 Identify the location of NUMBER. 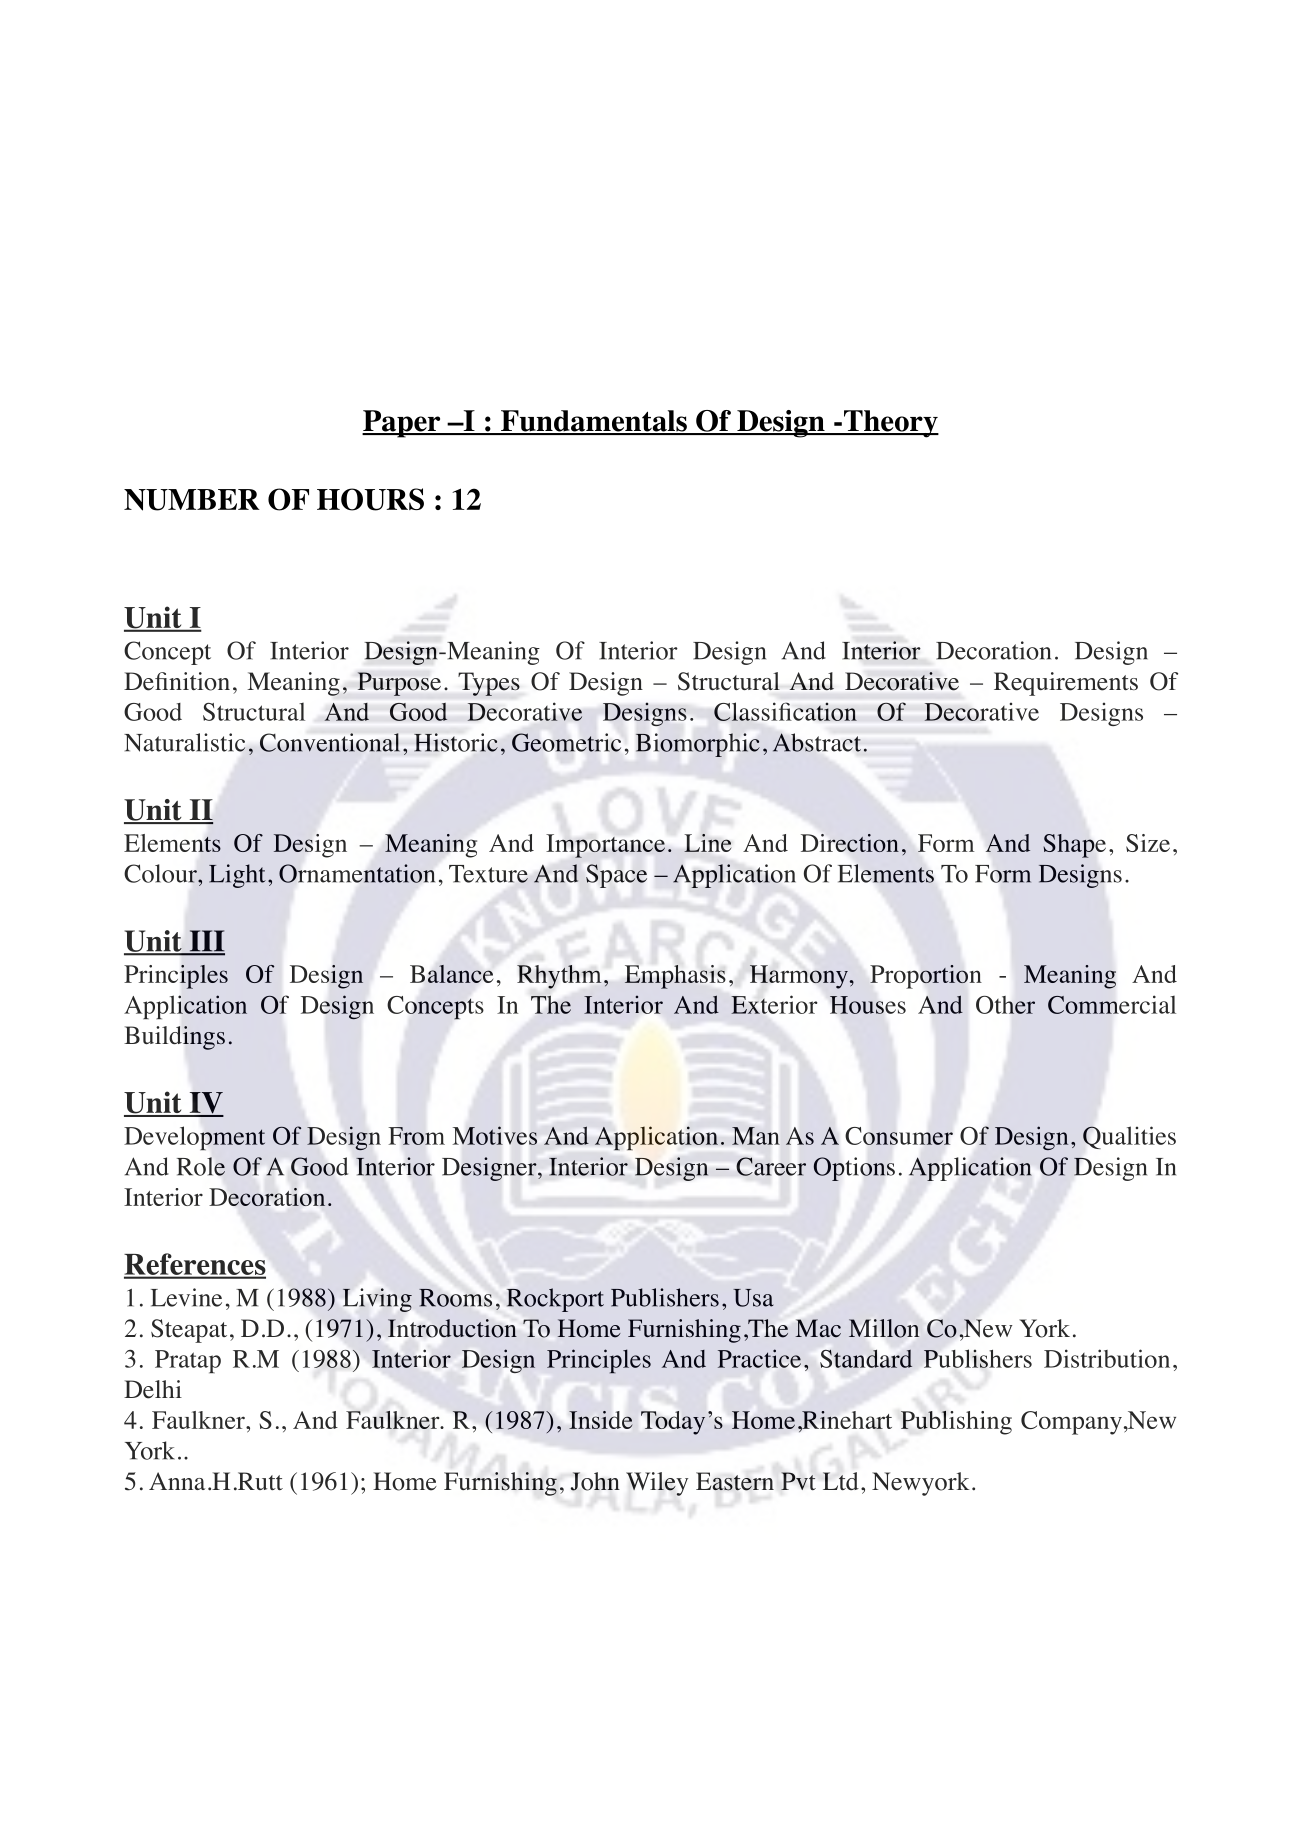
(192, 500).
